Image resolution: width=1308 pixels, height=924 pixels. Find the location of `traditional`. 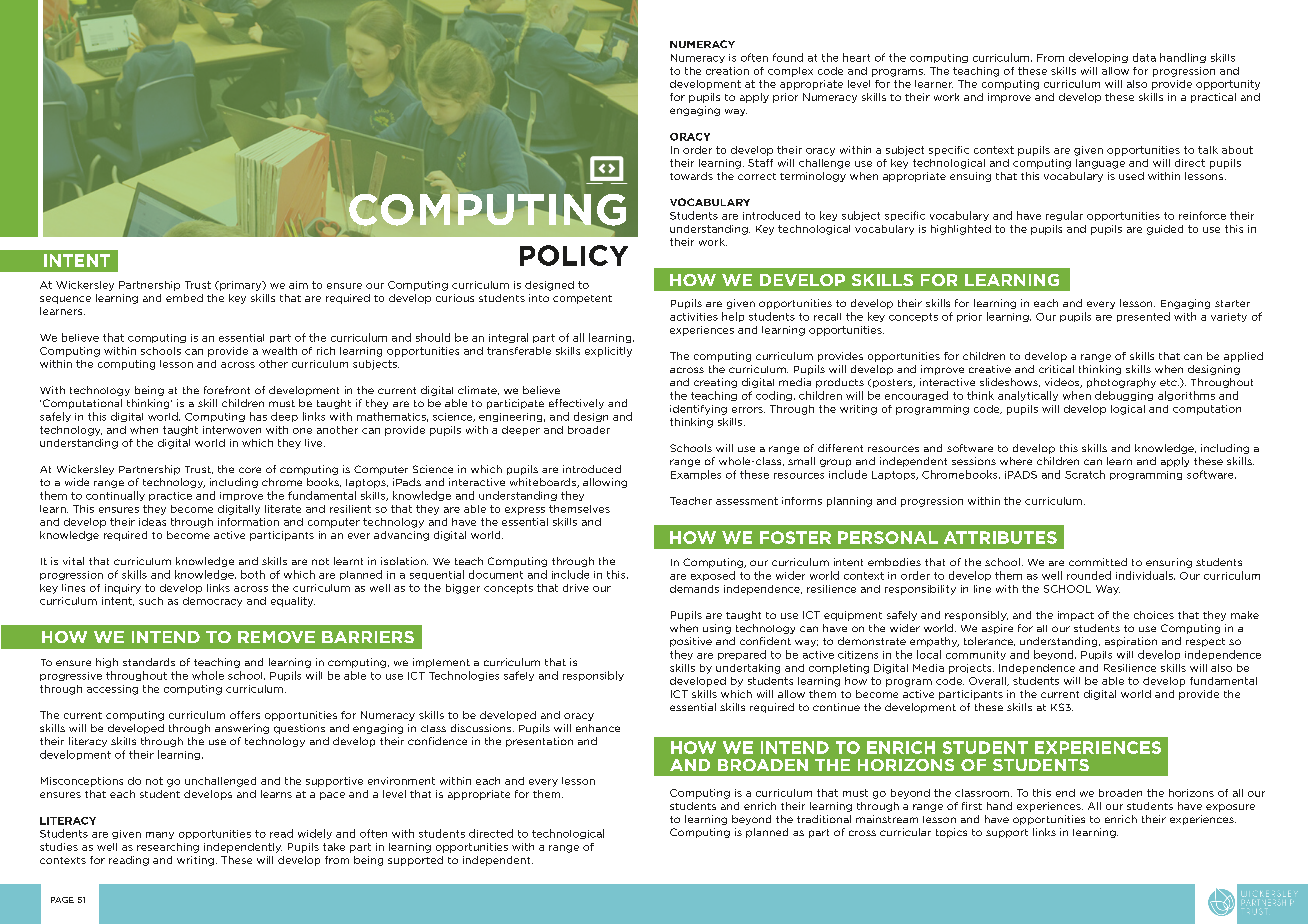

traditional is located at coordinates (824, 819).
